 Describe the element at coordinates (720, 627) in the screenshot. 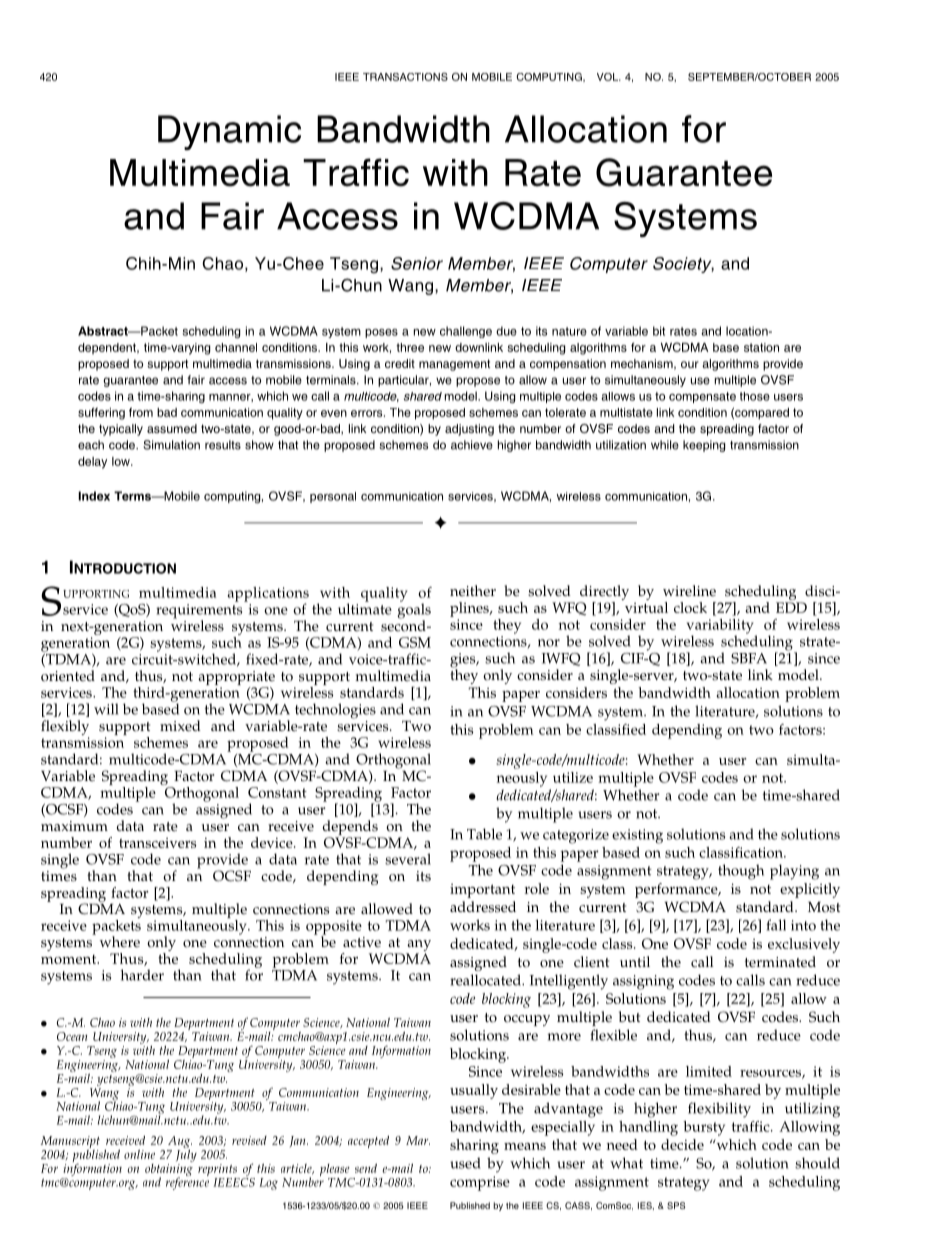

I see `variability` at that location.
